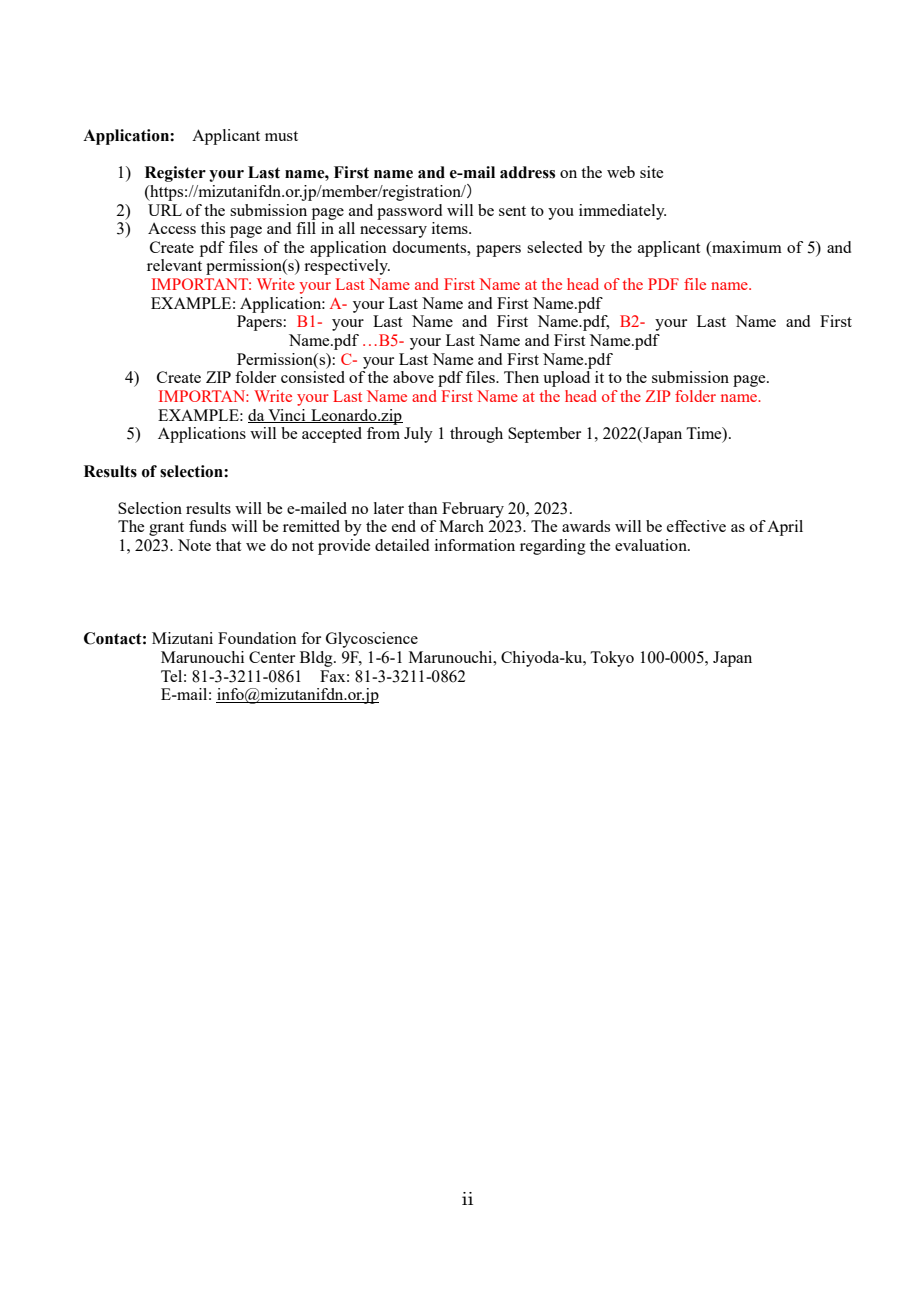 This screenshot has width=924, height=1308. What do you see at coordinates (527, 172) in the screenshot?
I see `address` at bounding box center [527, 172].
